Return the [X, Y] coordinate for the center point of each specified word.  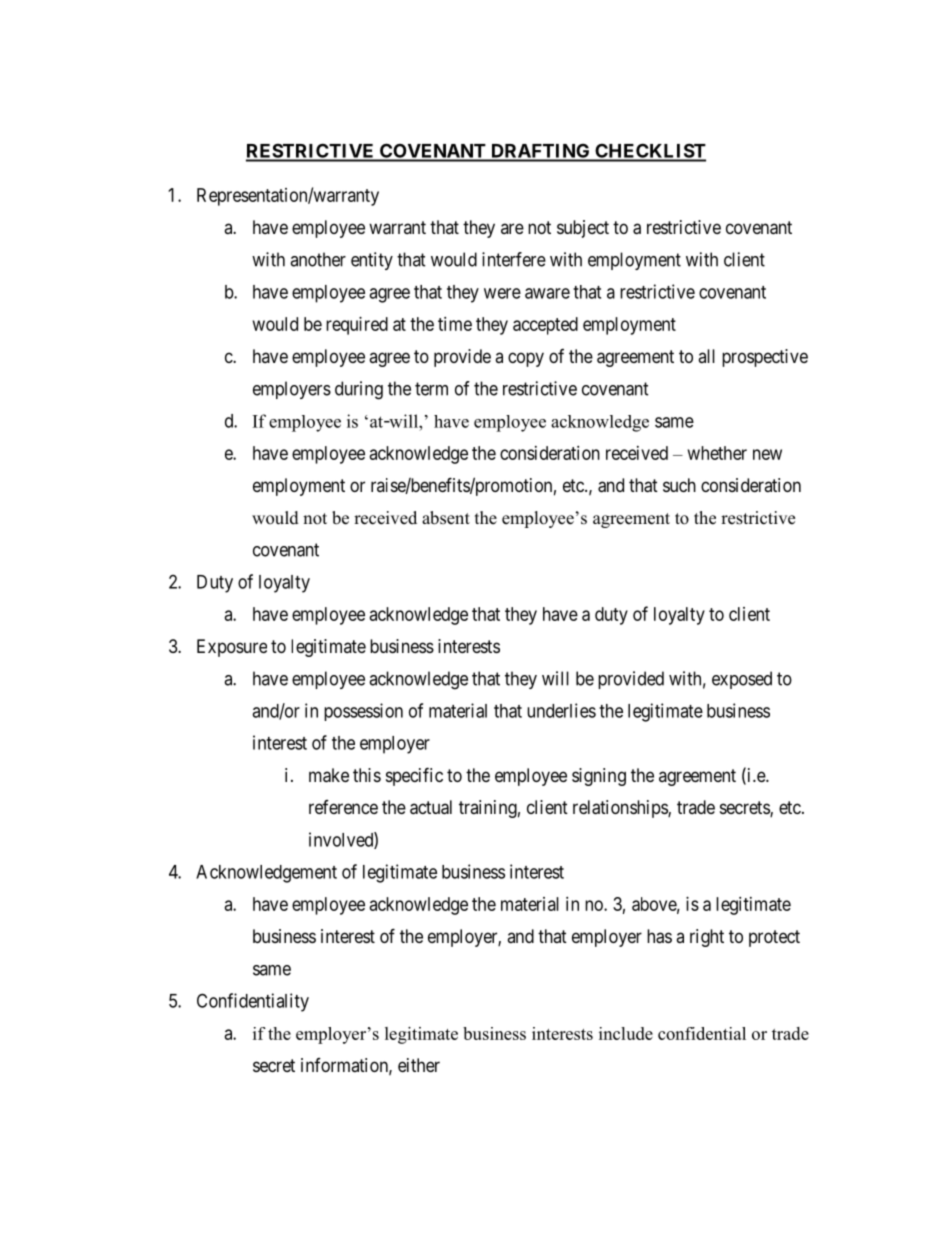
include [626, 1033]
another [318, 259]
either [419, 1065]
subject [583, 229]
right [707, 938]
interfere [514, 259]
